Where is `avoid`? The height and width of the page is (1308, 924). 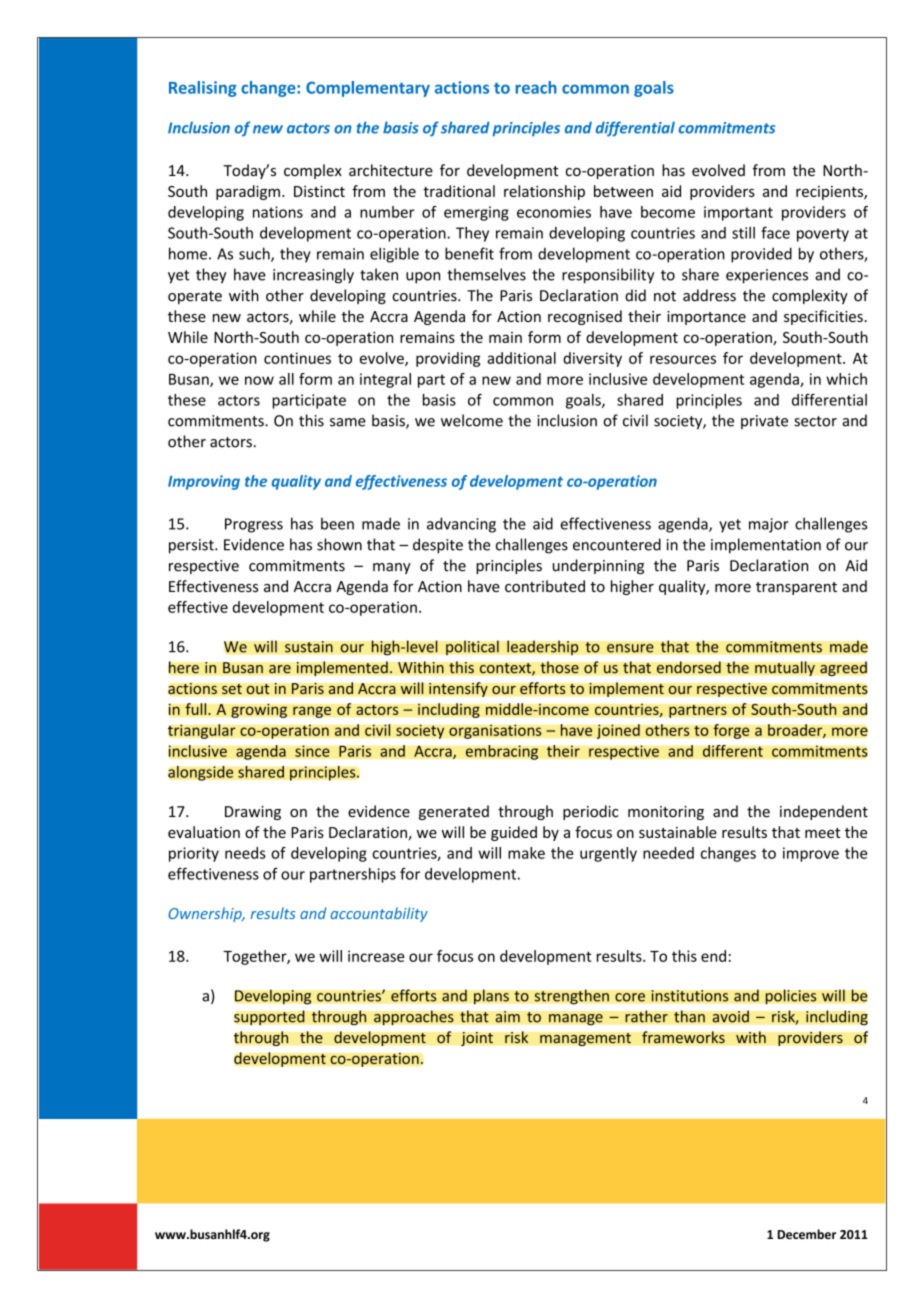 avoid is located at coordinates (730, 1016).
